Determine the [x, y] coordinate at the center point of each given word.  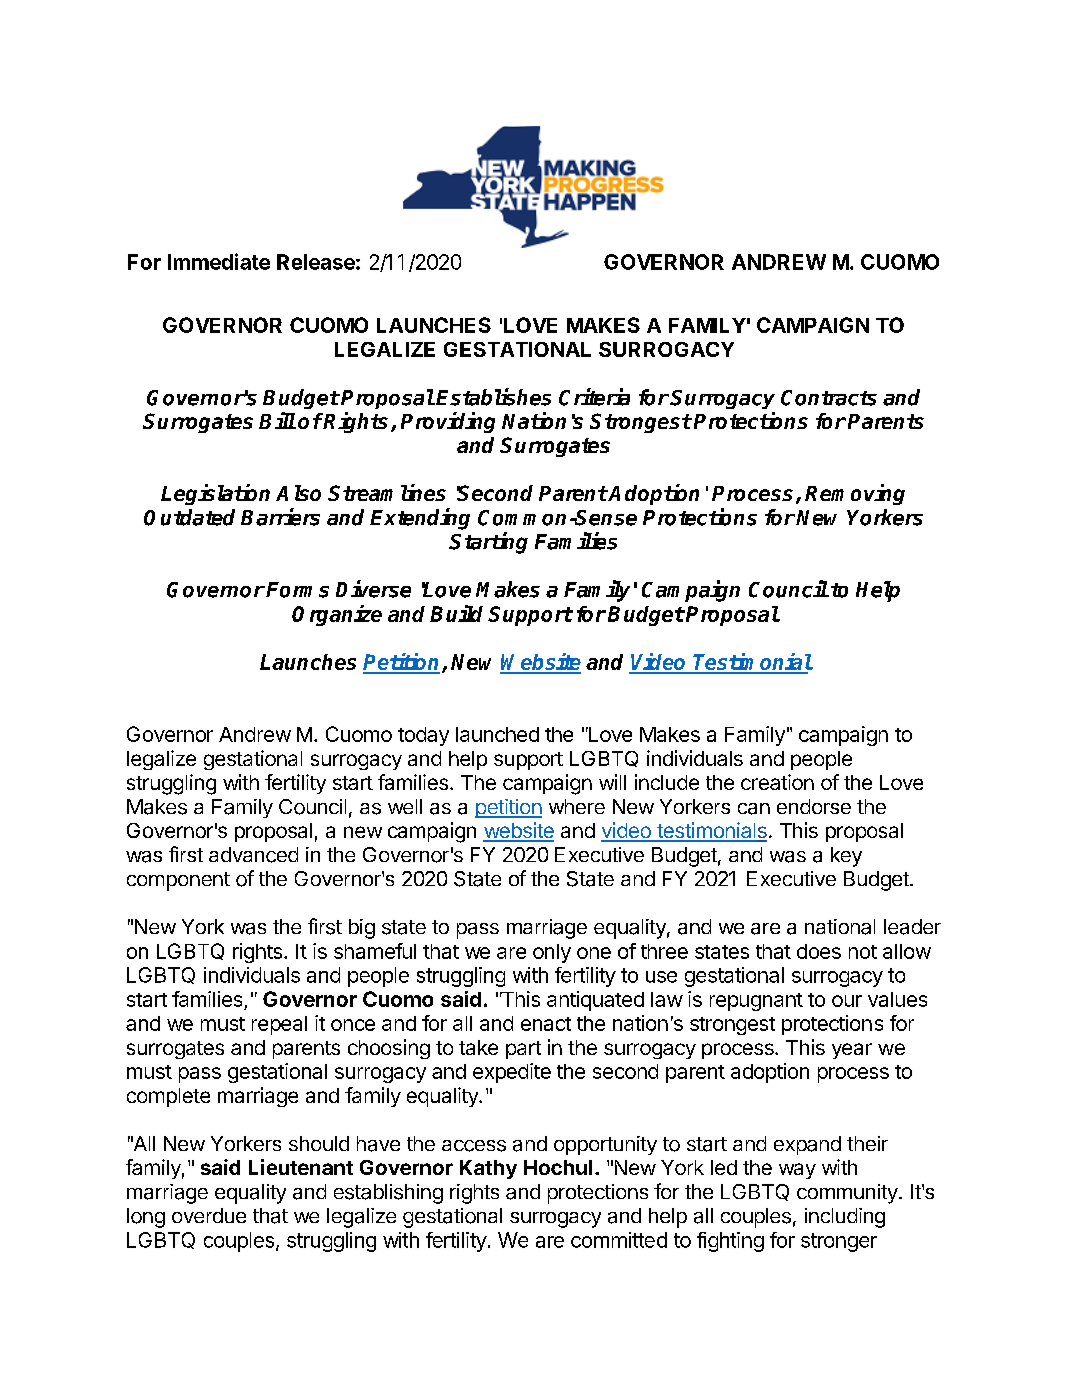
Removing [855, 494]
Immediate [219, 261]
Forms [297, 590]
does [819, 951]
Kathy [488, 1169]
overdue [209, 1215]
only [552, 953]
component [178, 881]
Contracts [829, 398]
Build [456, 613]
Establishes [493, 397]
